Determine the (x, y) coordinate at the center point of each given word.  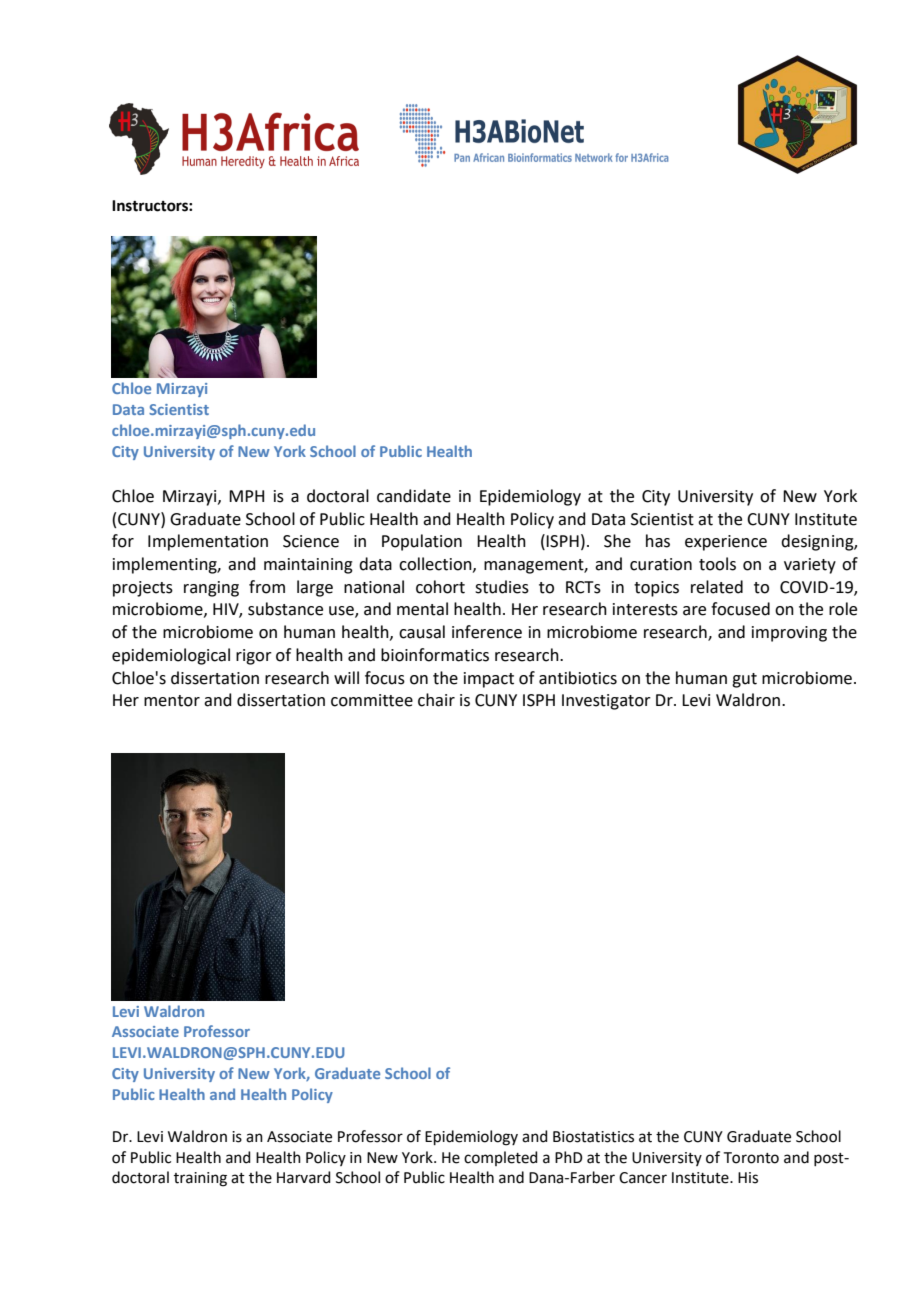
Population (422, 542)
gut (744, 680)
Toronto (751, 1158)
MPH (246, 496)
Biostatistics (593, 1137)
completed (501, 1158)
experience (726, 543)
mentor (172, 701)
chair (436, 700)
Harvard (304, 1177)
